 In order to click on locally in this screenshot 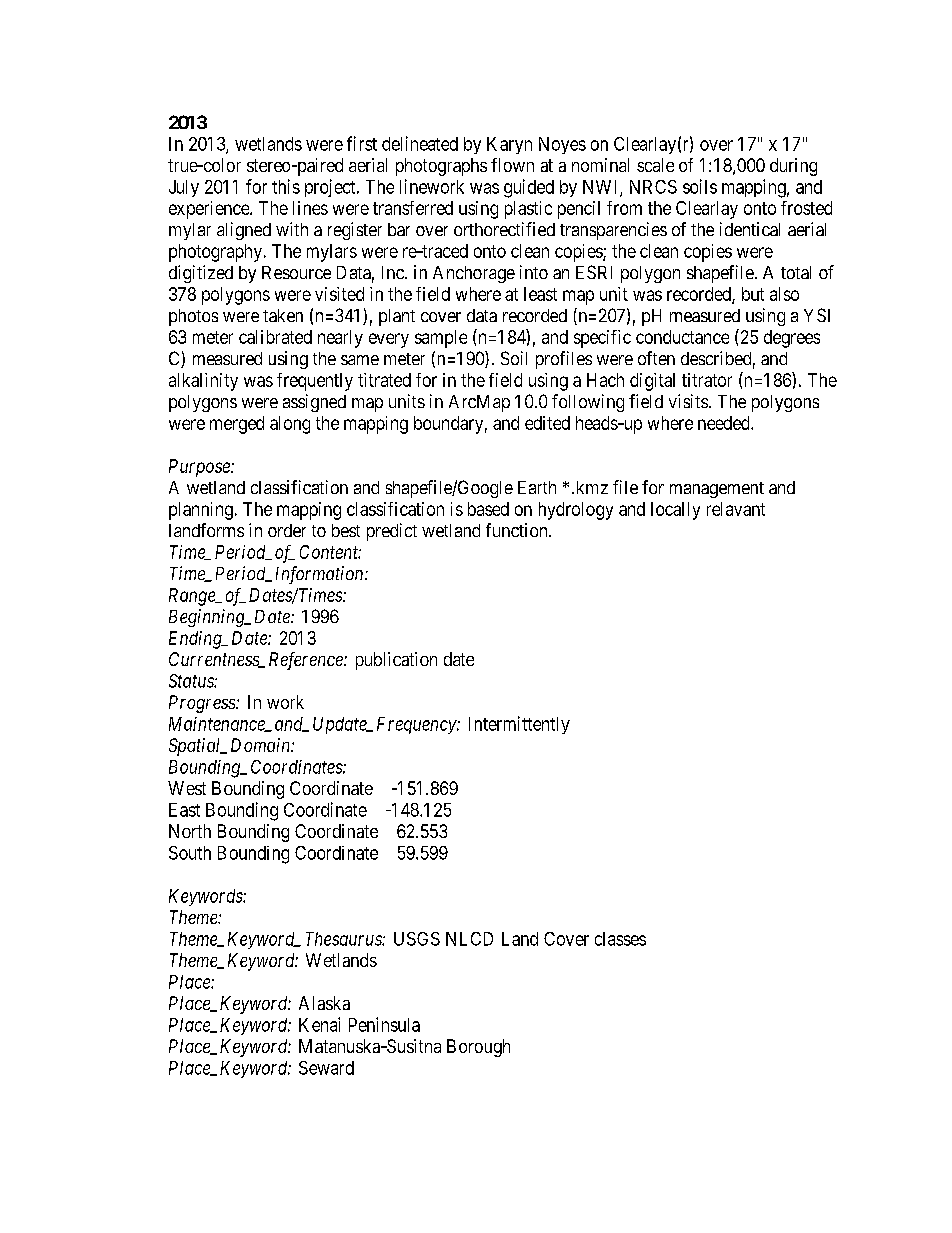, I will do `click(675, 511)`.
